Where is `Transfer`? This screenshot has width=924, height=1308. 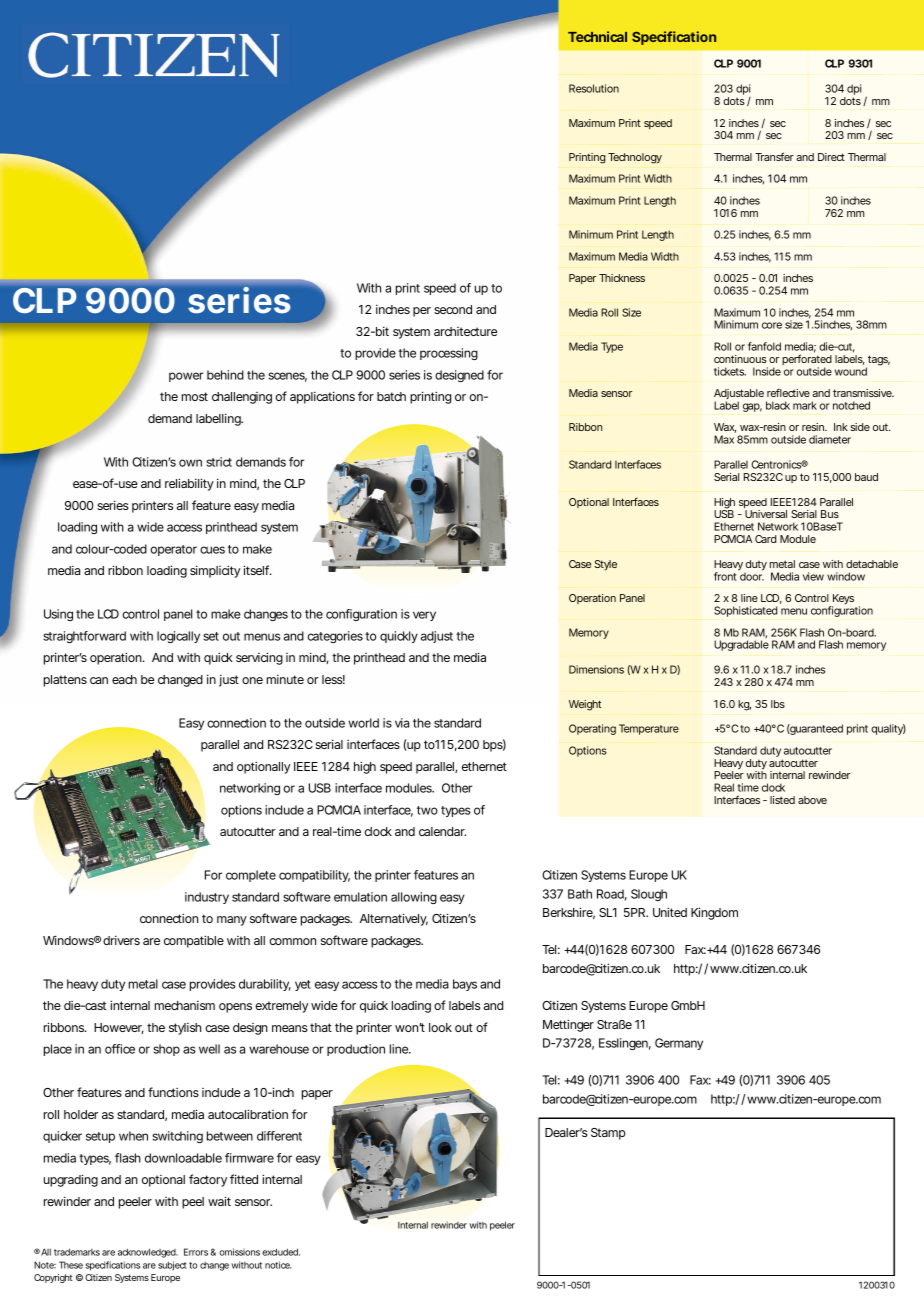 Transfer is located at coordinates (774, 156).
